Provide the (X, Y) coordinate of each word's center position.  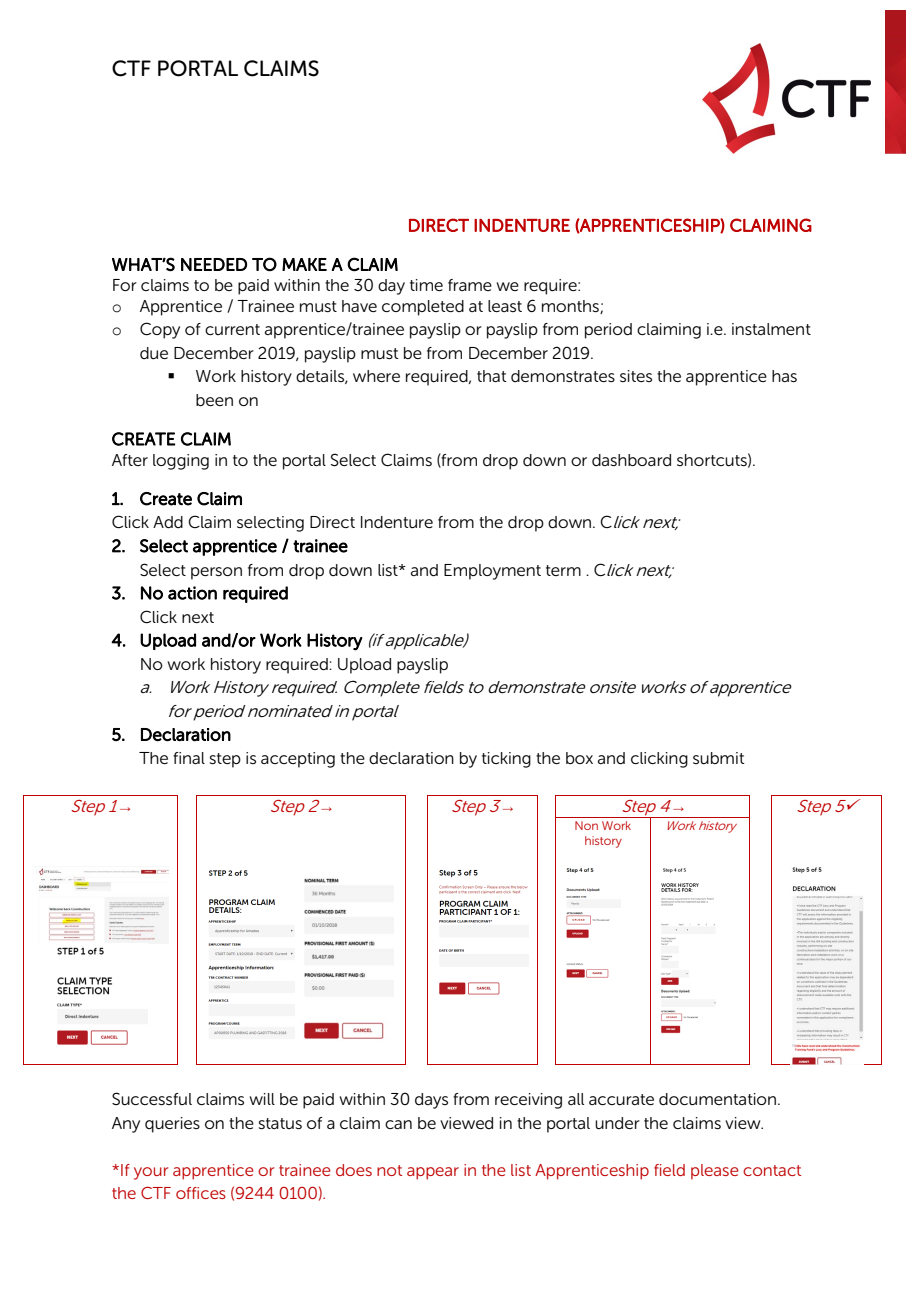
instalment (771, 329)
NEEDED (214, 264)
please (715, 1172)
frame (470, 285)
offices (201, 1193)
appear (433, 1173)
